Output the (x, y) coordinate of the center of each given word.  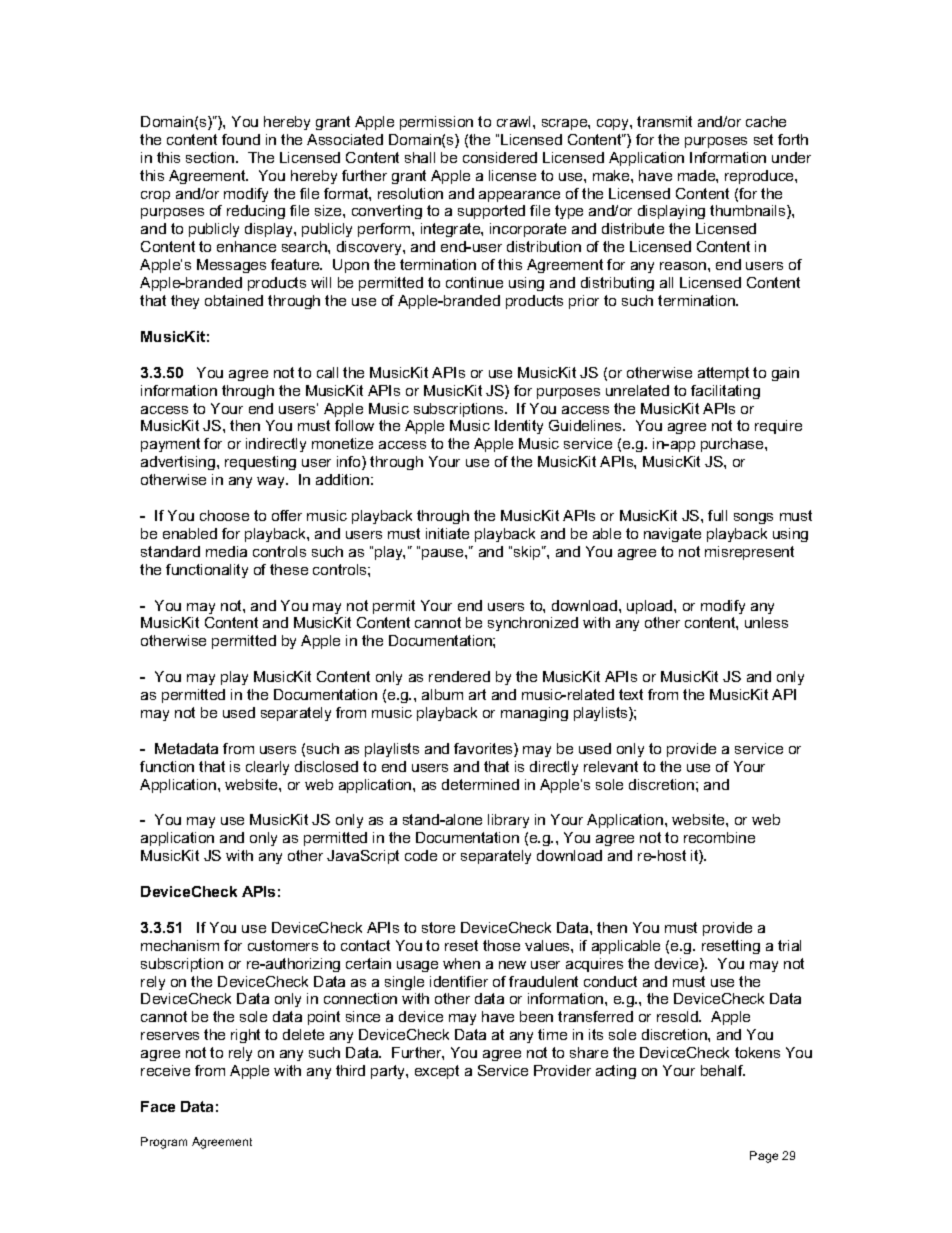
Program (164, 1143)
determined (480, 784)
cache (766, 121)
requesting (260, 463)
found (241, 139)
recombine (719, 837)
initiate (447, 533)
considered (500, 157)
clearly (267, 768)
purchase (733, 445)
